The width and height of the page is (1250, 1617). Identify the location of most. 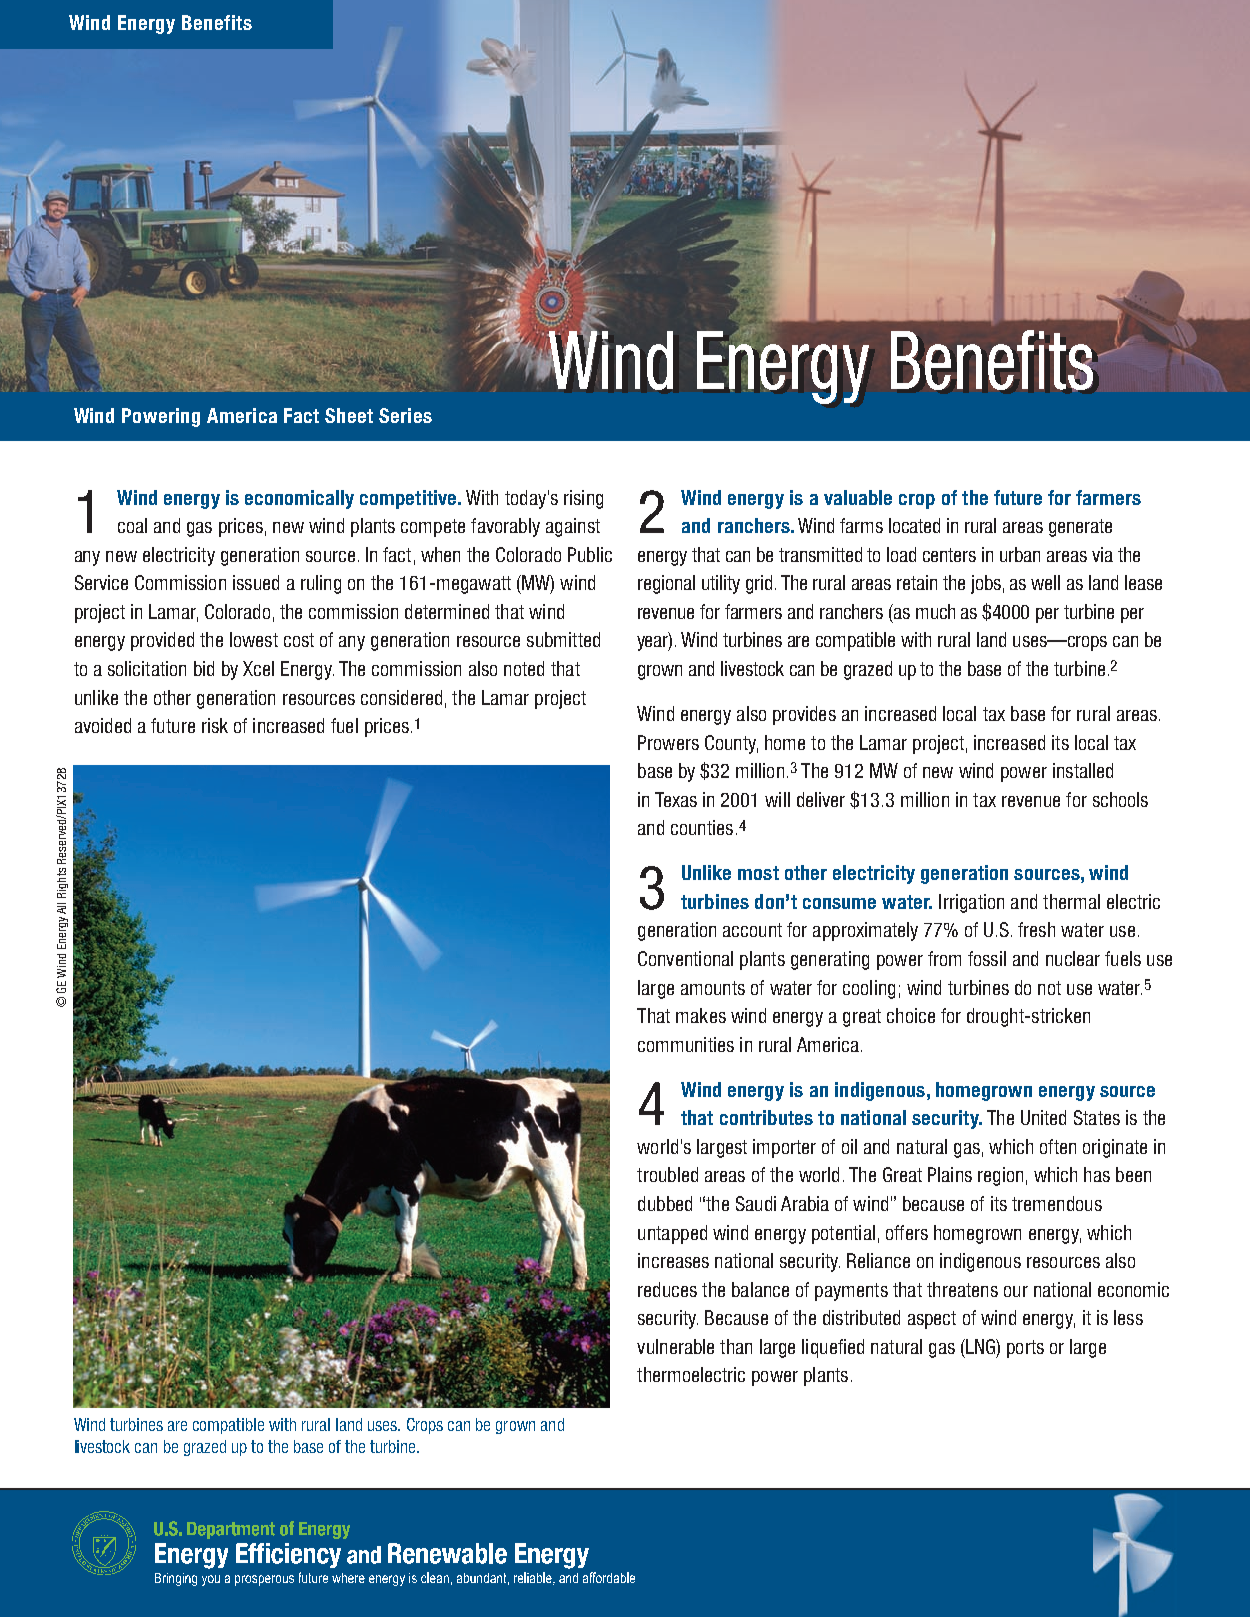
(758, 873).
